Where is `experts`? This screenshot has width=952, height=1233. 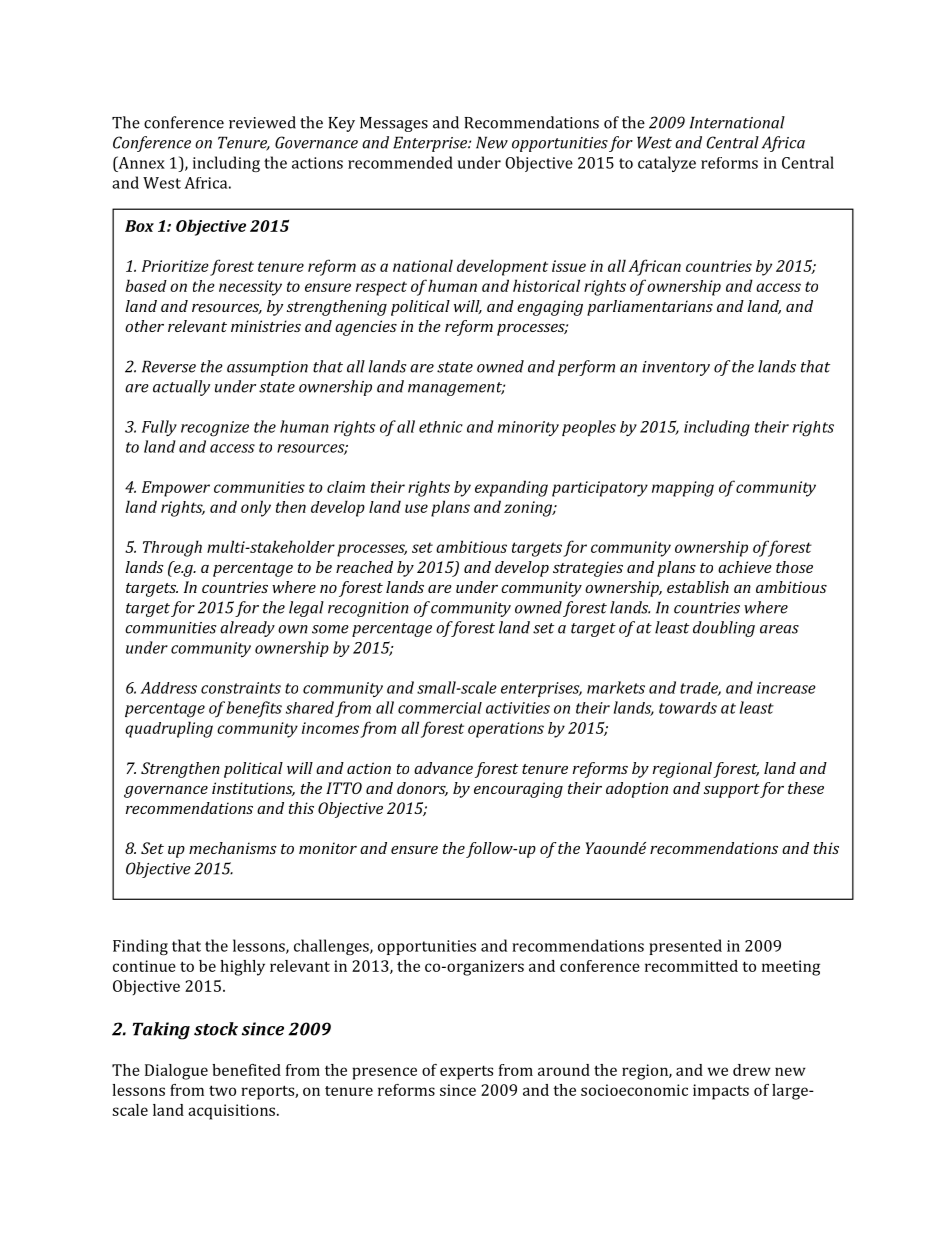 experts is located at coordinates (466, 1072).
